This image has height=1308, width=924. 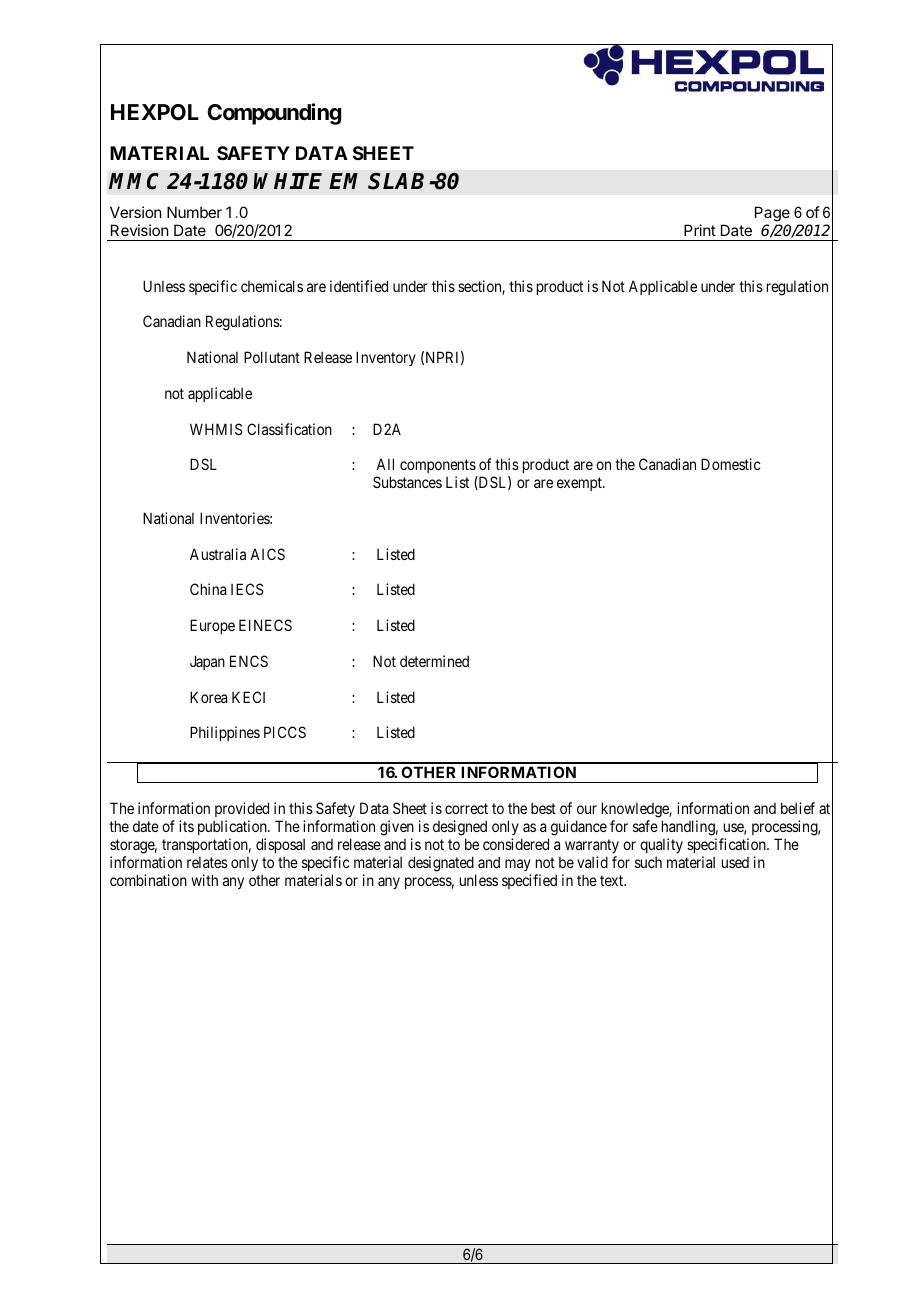 I want to click on components, so click(x=438, y=468).
